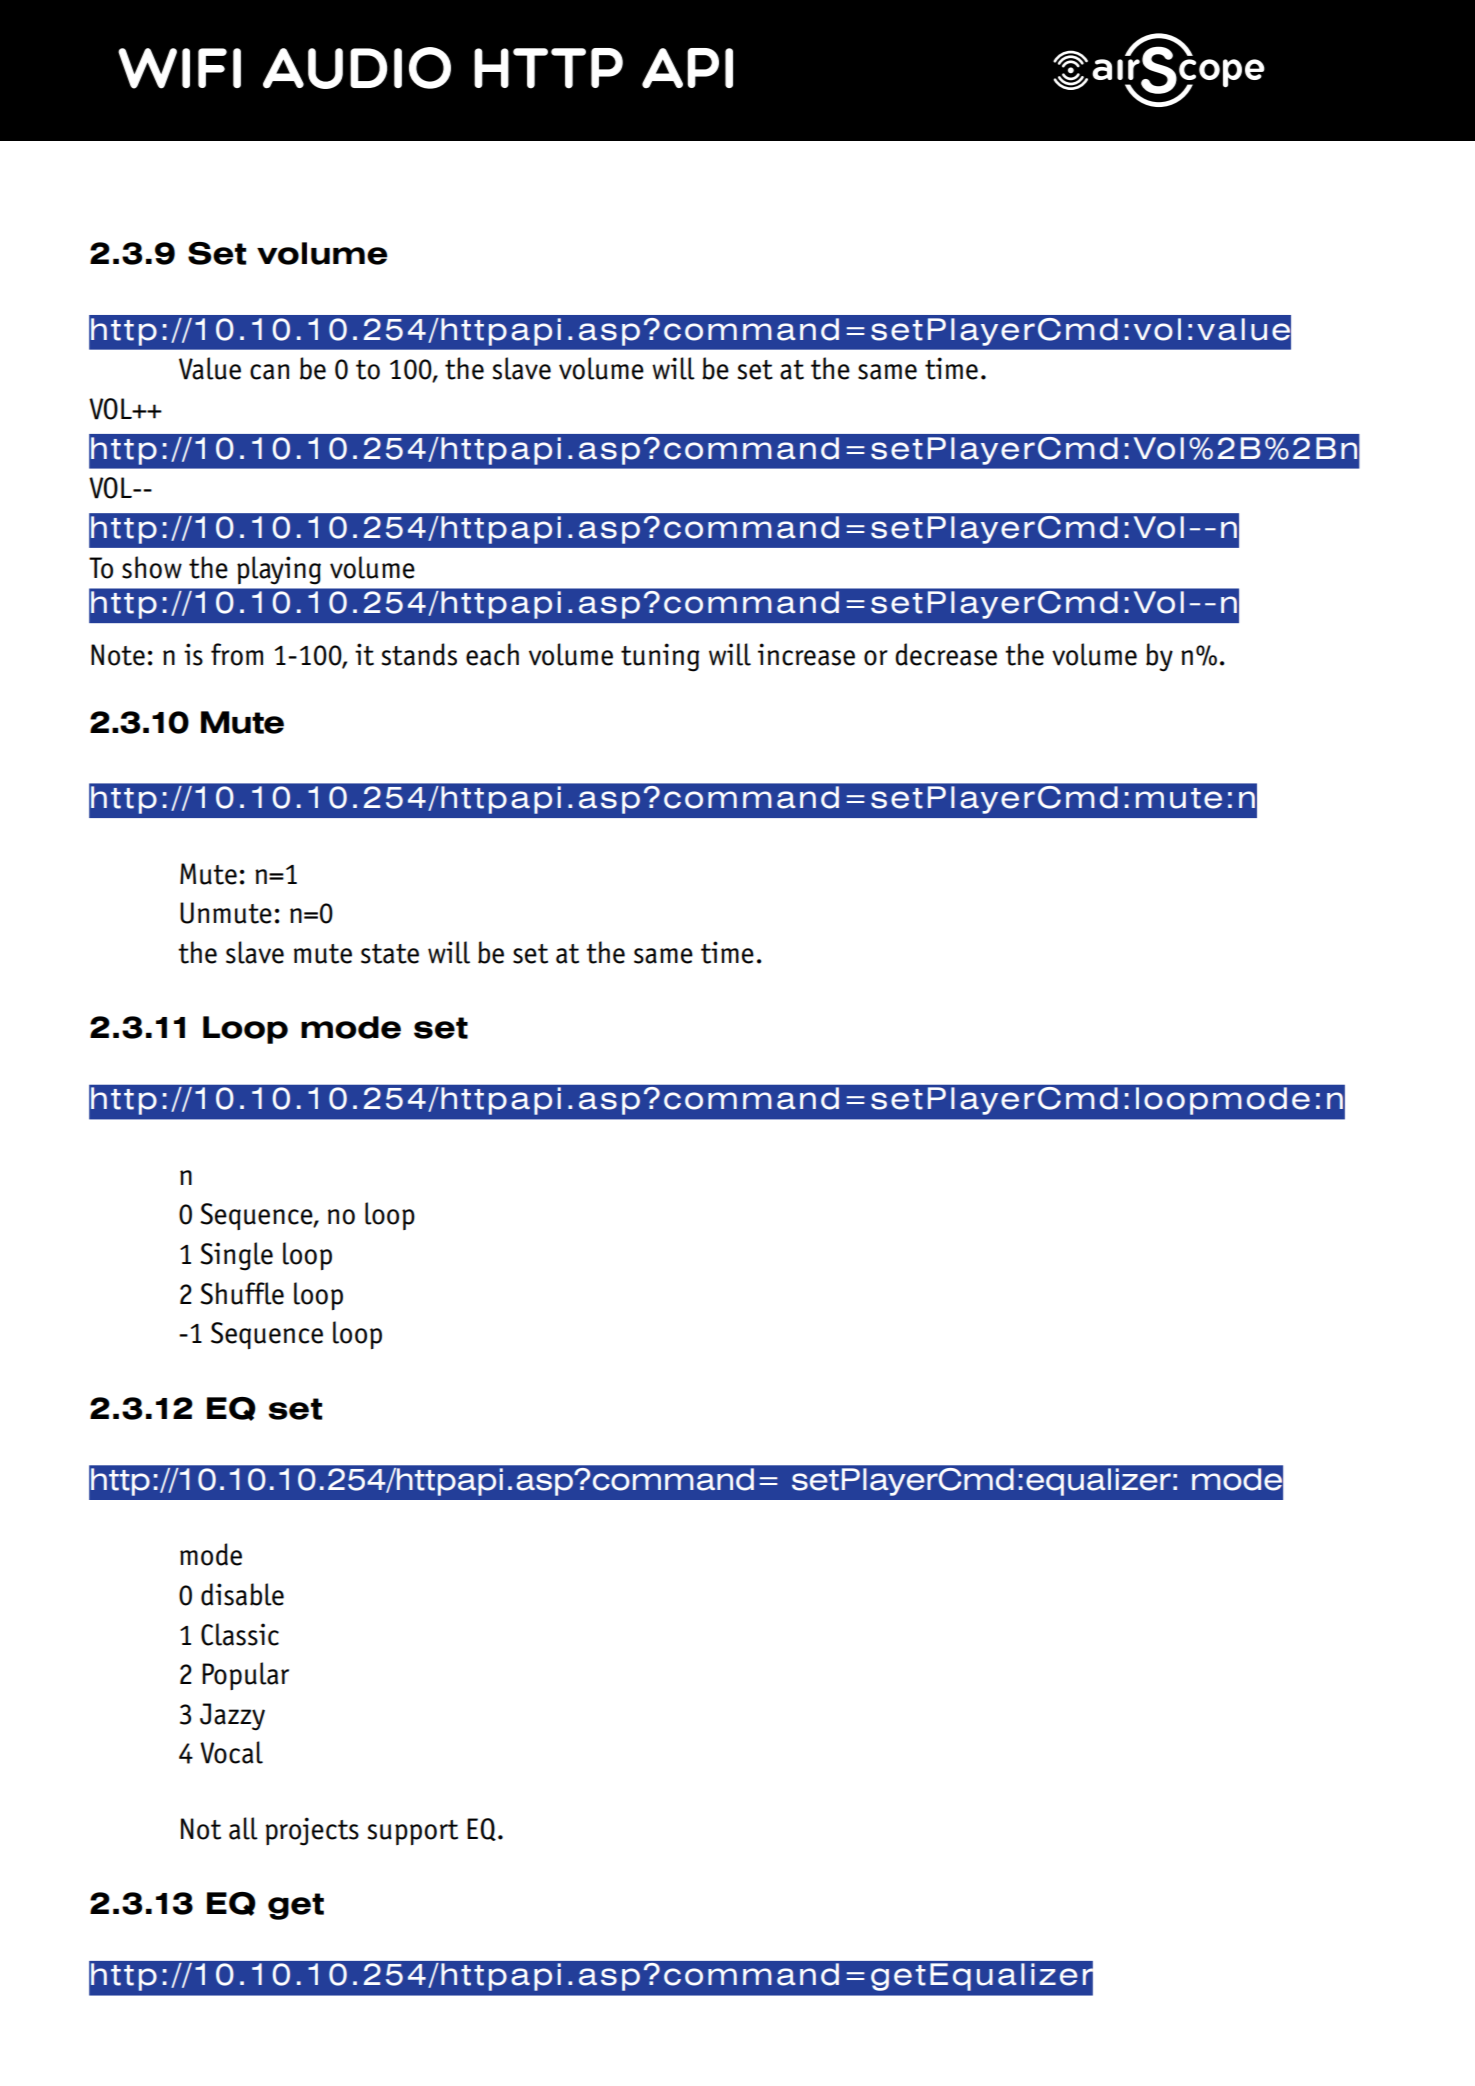  What do you see at coordinates (946, 654) in the image?
I see `decrease` at bounding box center [946, 654].
